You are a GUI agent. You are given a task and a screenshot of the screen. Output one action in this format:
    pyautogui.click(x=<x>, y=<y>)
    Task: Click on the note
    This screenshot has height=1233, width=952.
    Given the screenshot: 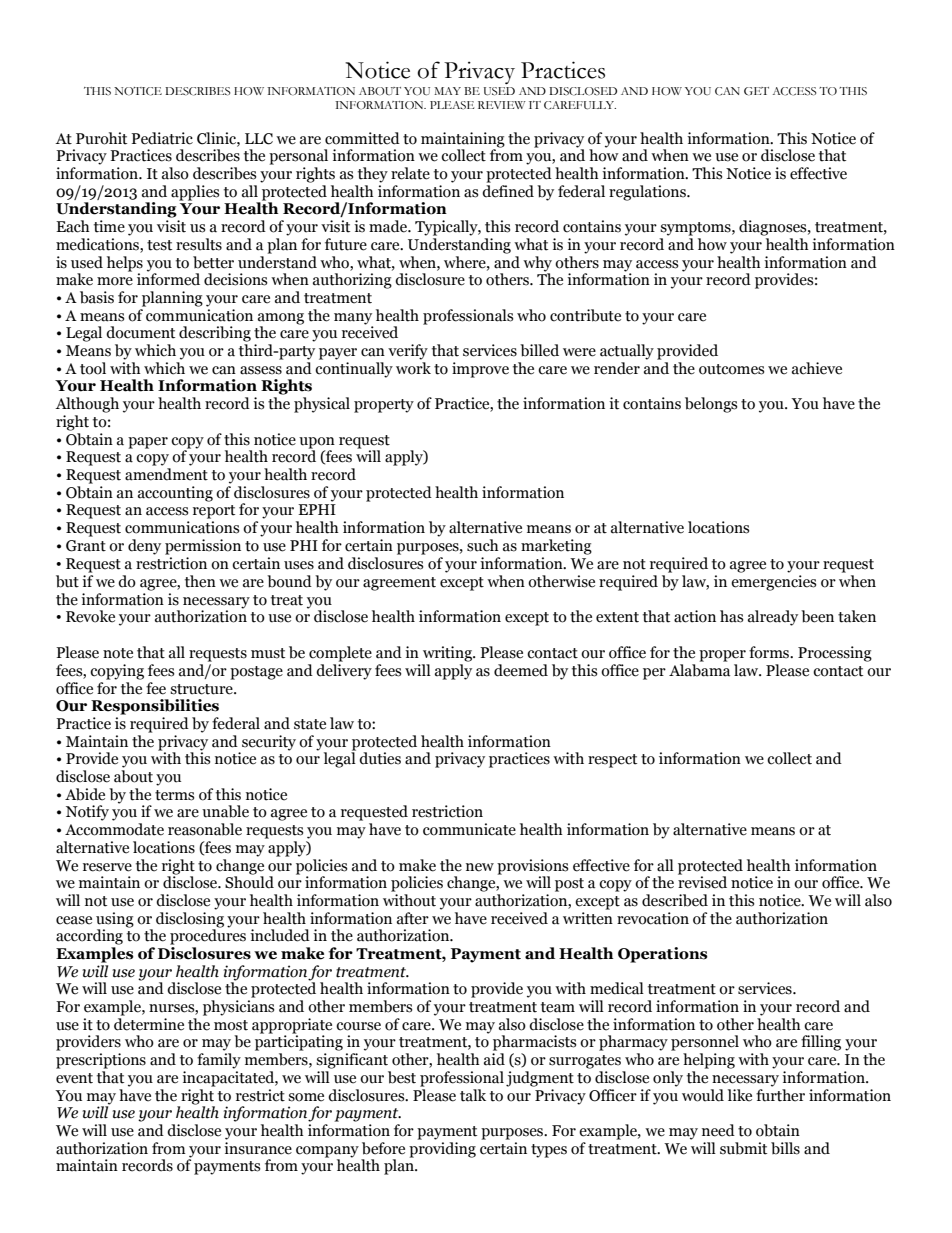 What is the action you would take?
    pyautogui.click(x=118, y=653)
